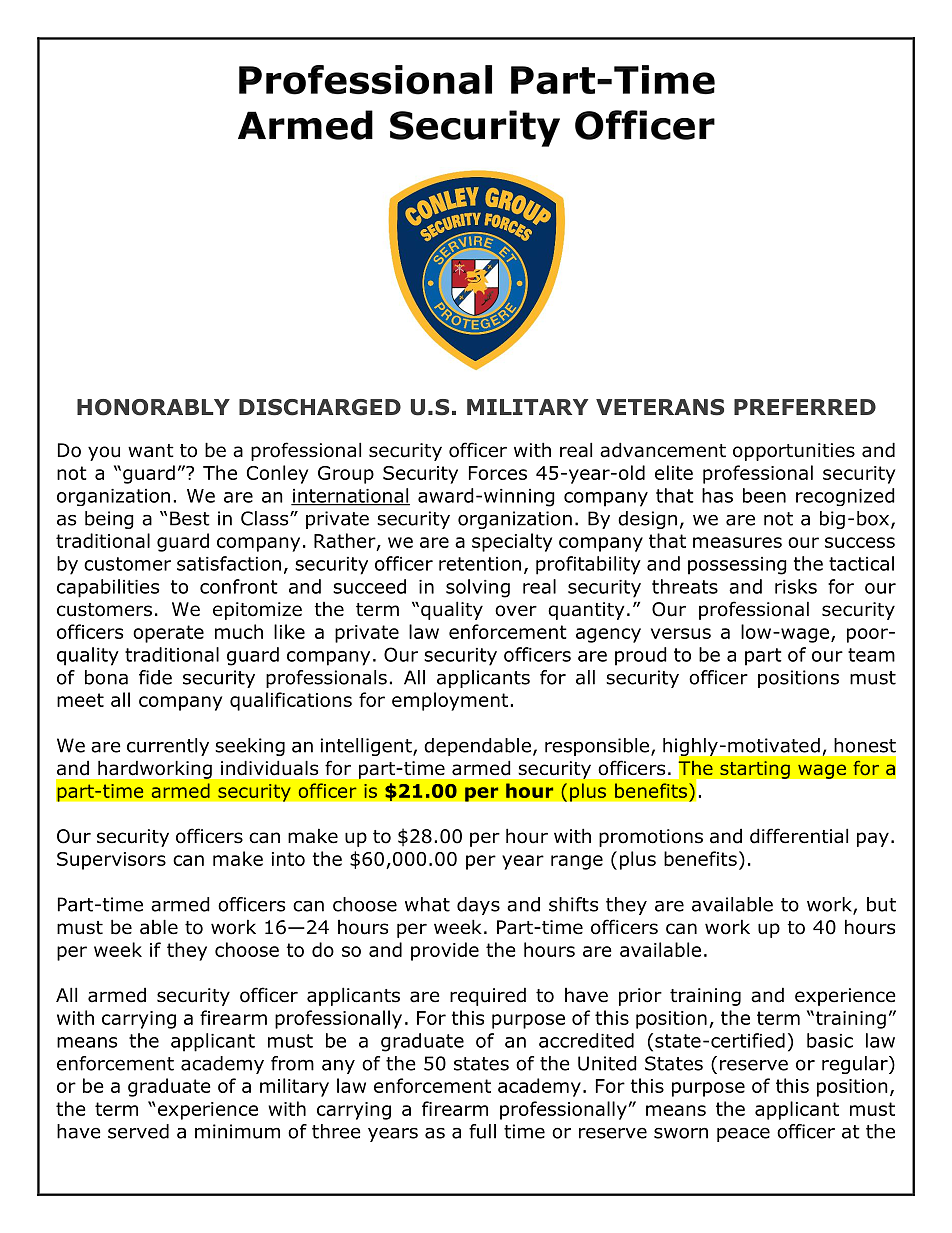  I want to click on served, so click(138, 1131).
